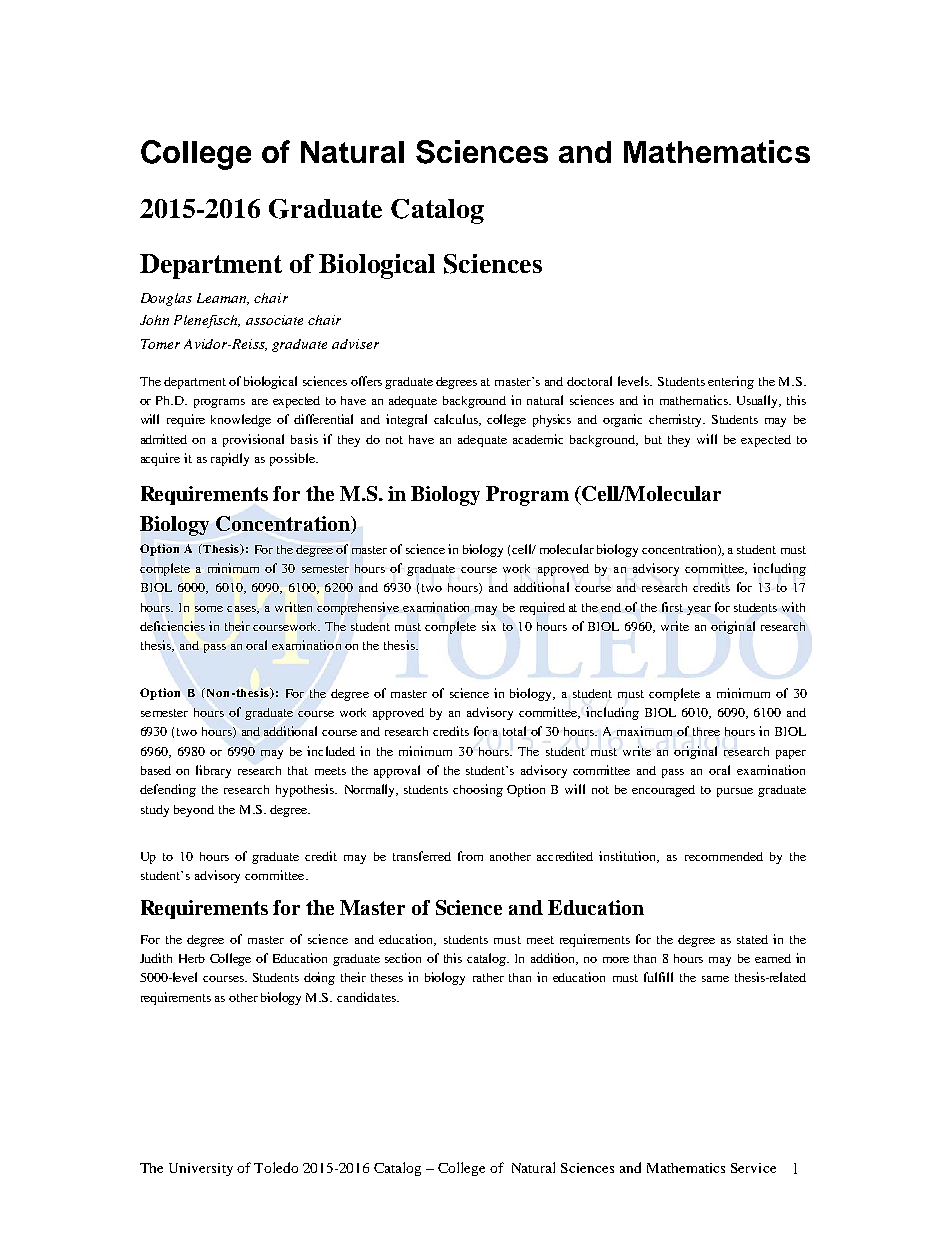  What do you see at coordinates (753, 1168) in the document?
I see `Service` at bounding box center [753, 1168].
